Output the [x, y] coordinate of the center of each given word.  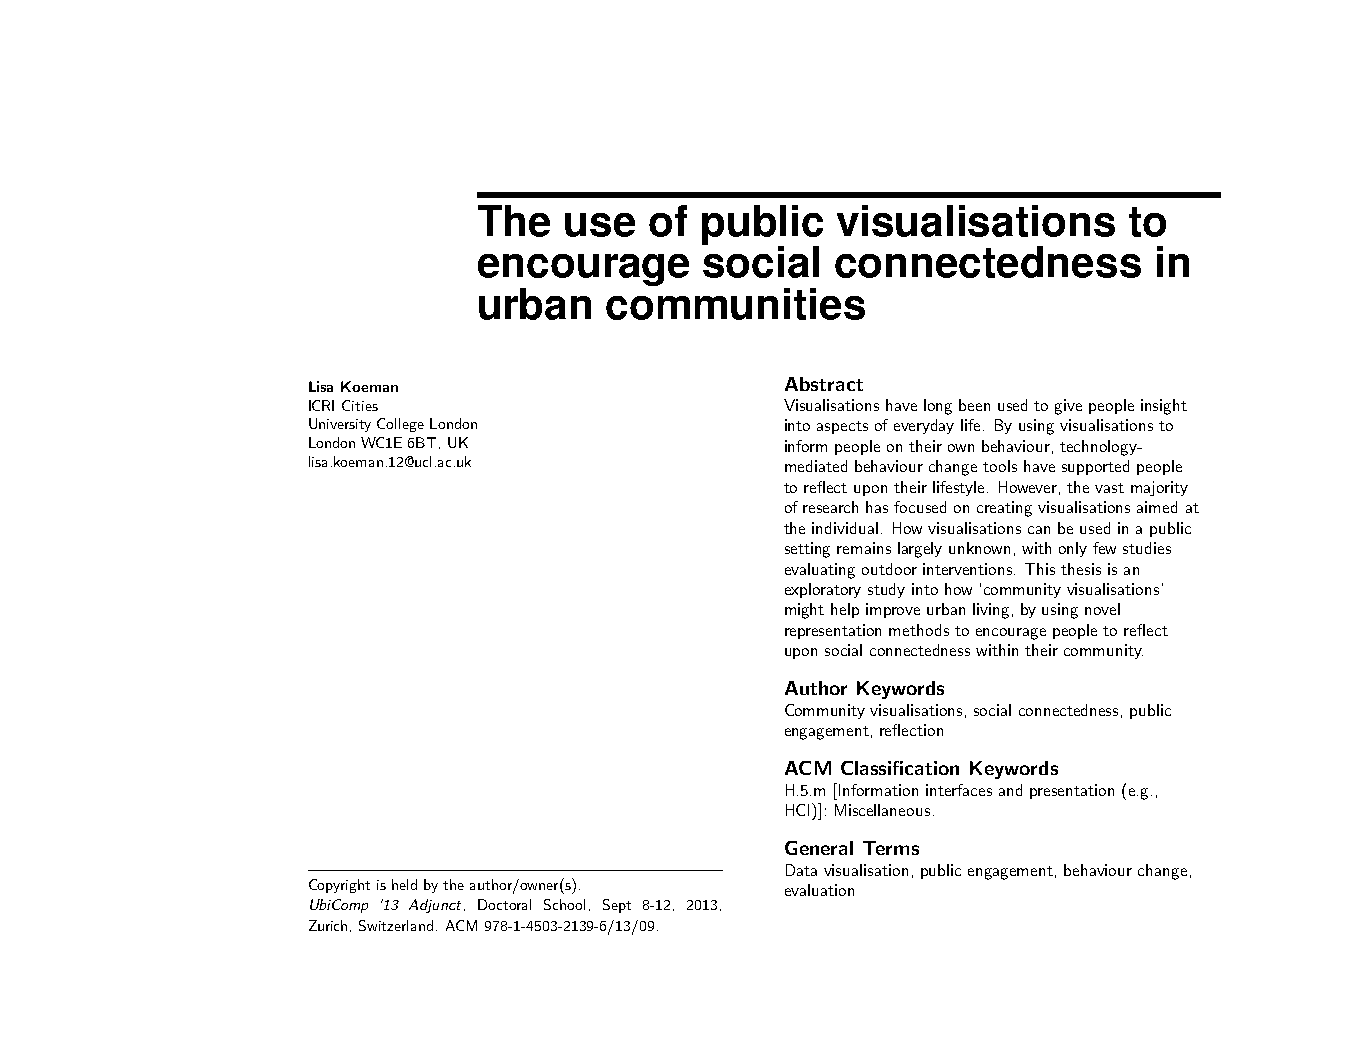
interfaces [959, 790]
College [400, 425]
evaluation [819, 890]
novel [1102, 609]
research [830, 507]
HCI [799, 809]
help [845, 610]
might [804, 611]
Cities [360, 405]
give [1068, 407]
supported [1095, 467]
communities [735, 304]
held [404, 884]
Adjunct [435, 906]
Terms [891, 848]
